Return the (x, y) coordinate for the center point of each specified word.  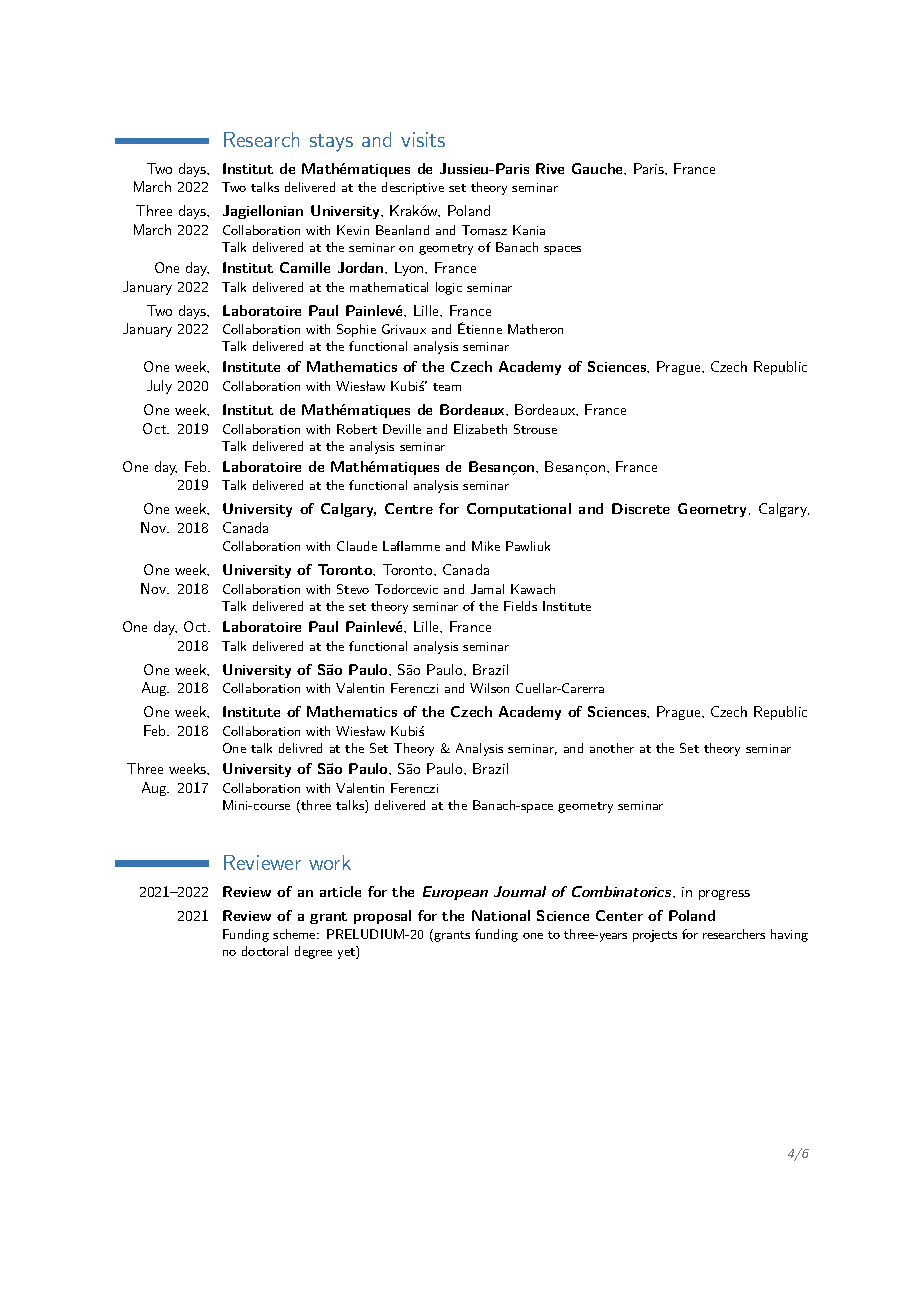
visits (423, 139)
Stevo (353, 589)
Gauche (598, 168)
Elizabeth (480, 429)
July (159, 387)
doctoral (265, 951)
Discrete (641, 508)
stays (331, 143)
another (612, 748)
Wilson (489, 688)
